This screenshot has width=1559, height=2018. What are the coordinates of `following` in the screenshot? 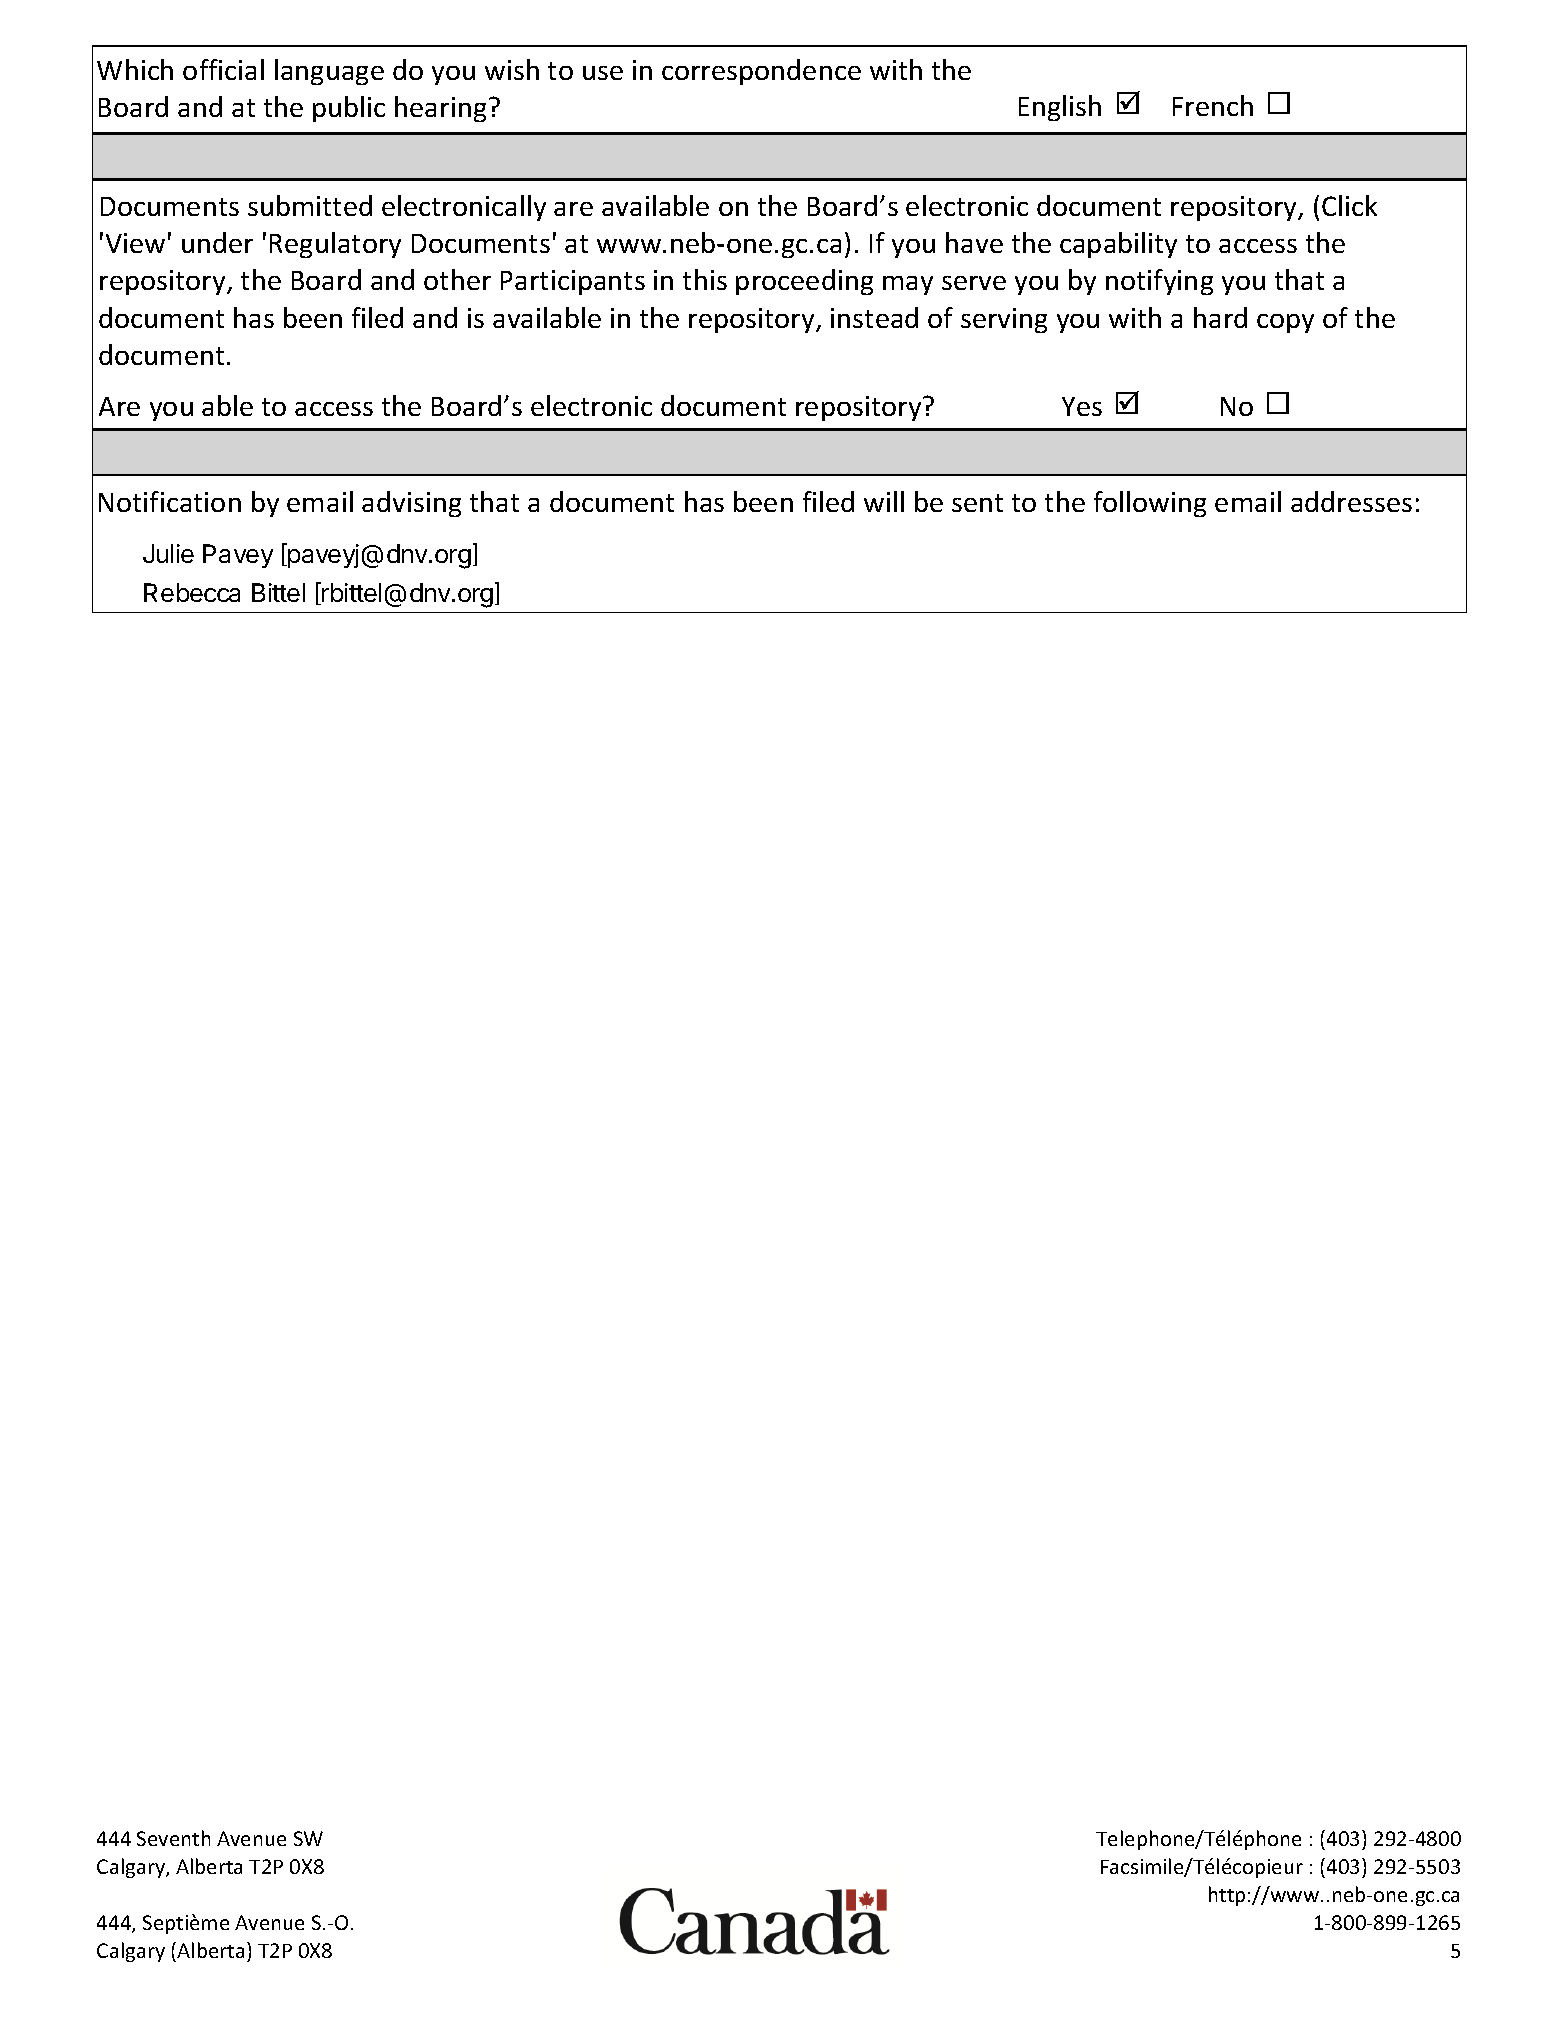 It's located at (1150, 504).
